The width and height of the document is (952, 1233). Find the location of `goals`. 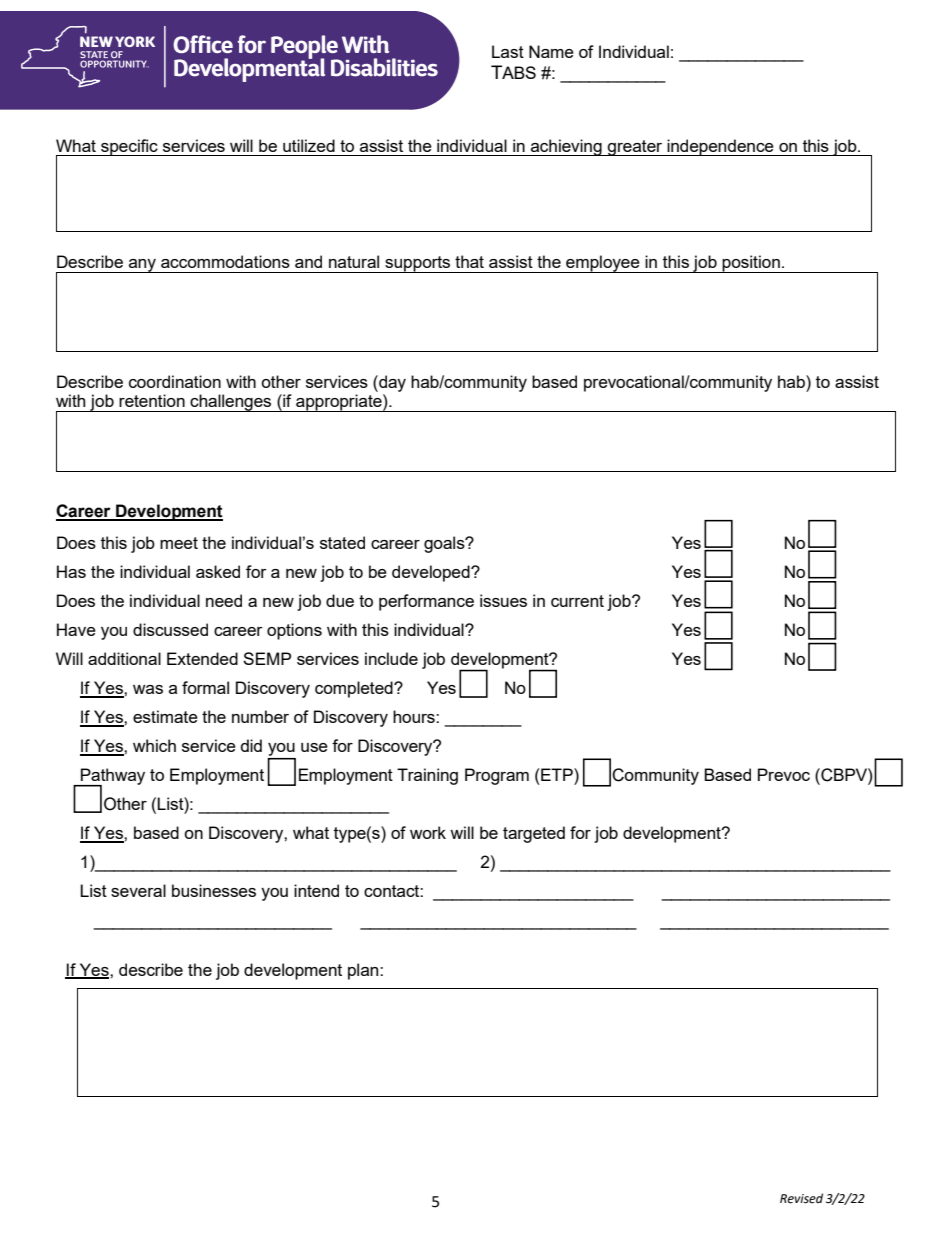

goals is located at coordinates (445, 544).
